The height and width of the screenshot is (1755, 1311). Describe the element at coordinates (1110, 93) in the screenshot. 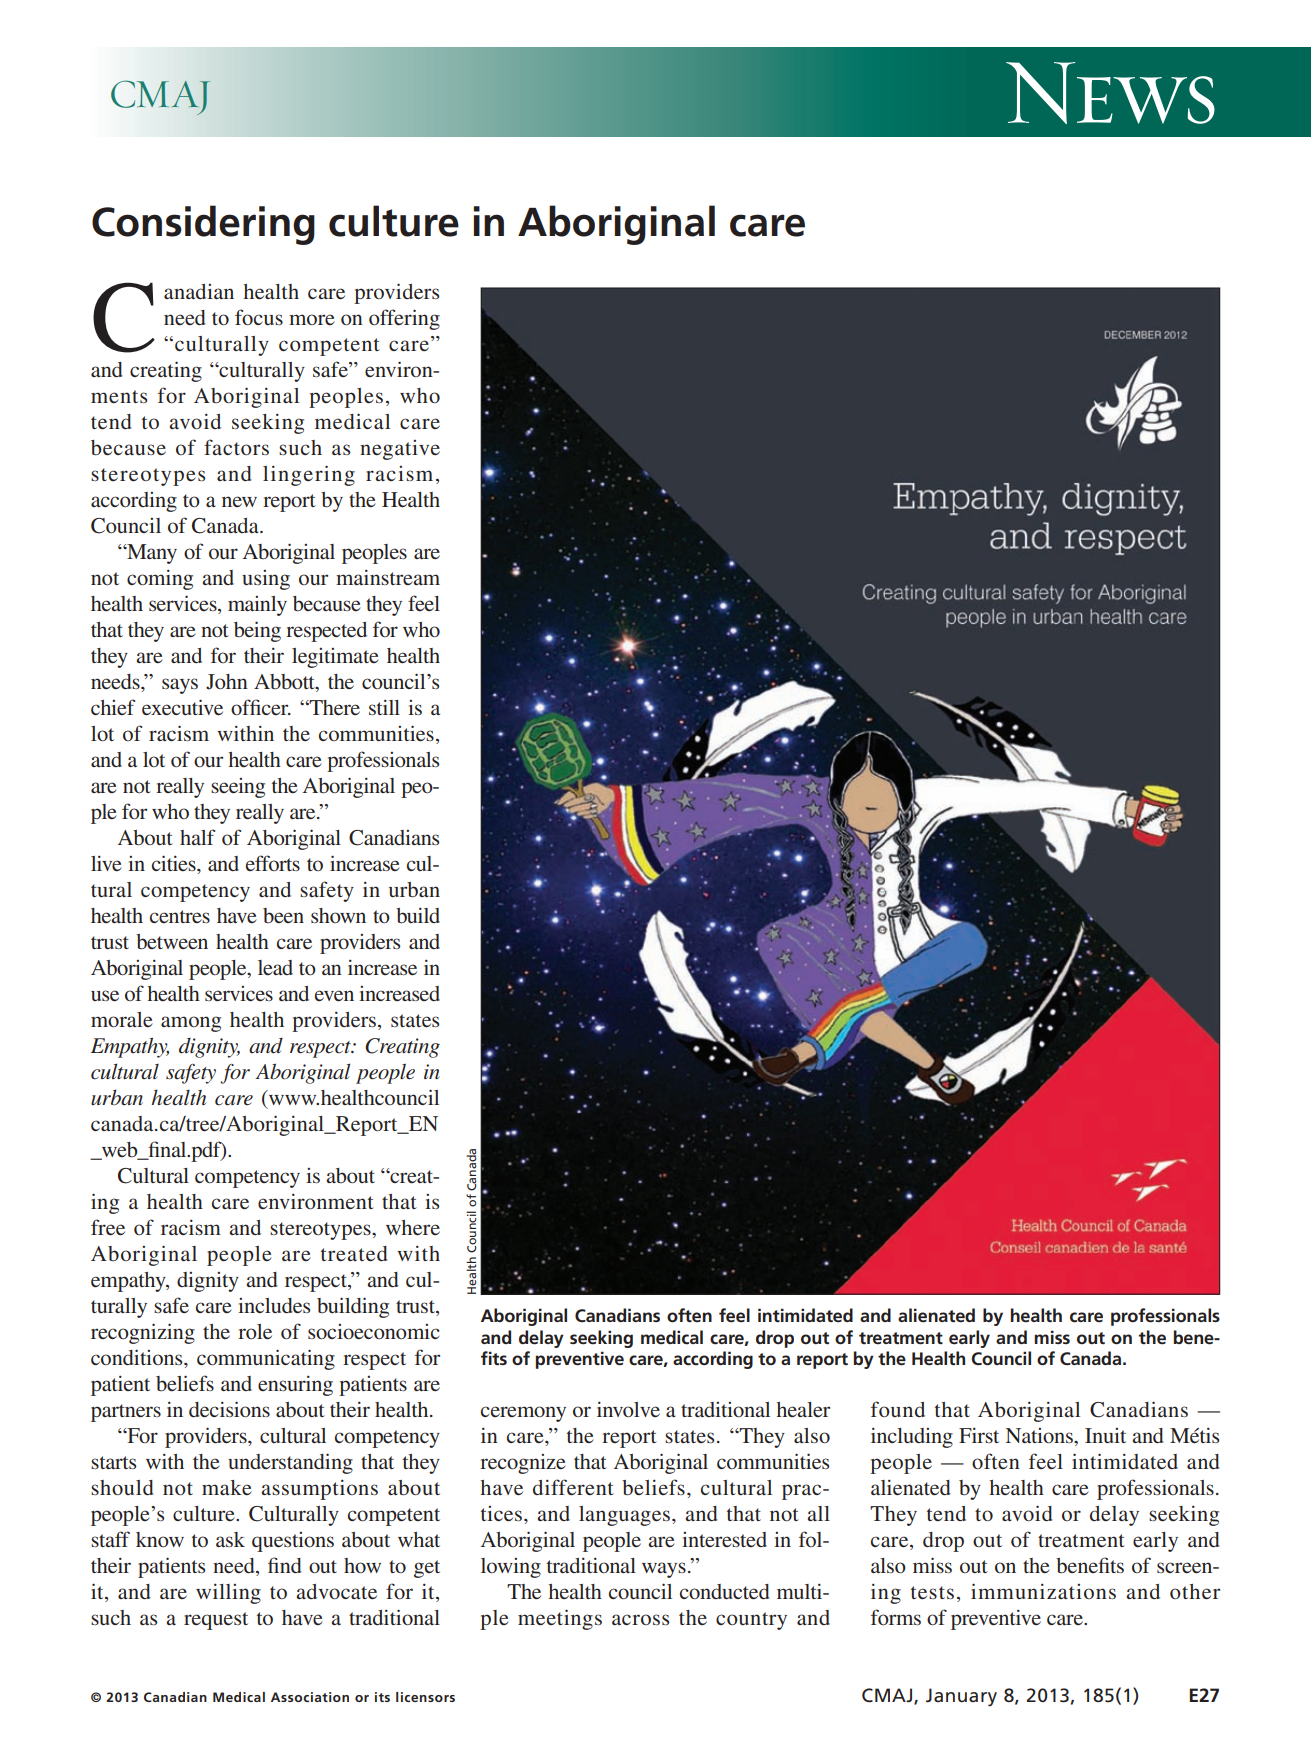

I see `News` at that location.
